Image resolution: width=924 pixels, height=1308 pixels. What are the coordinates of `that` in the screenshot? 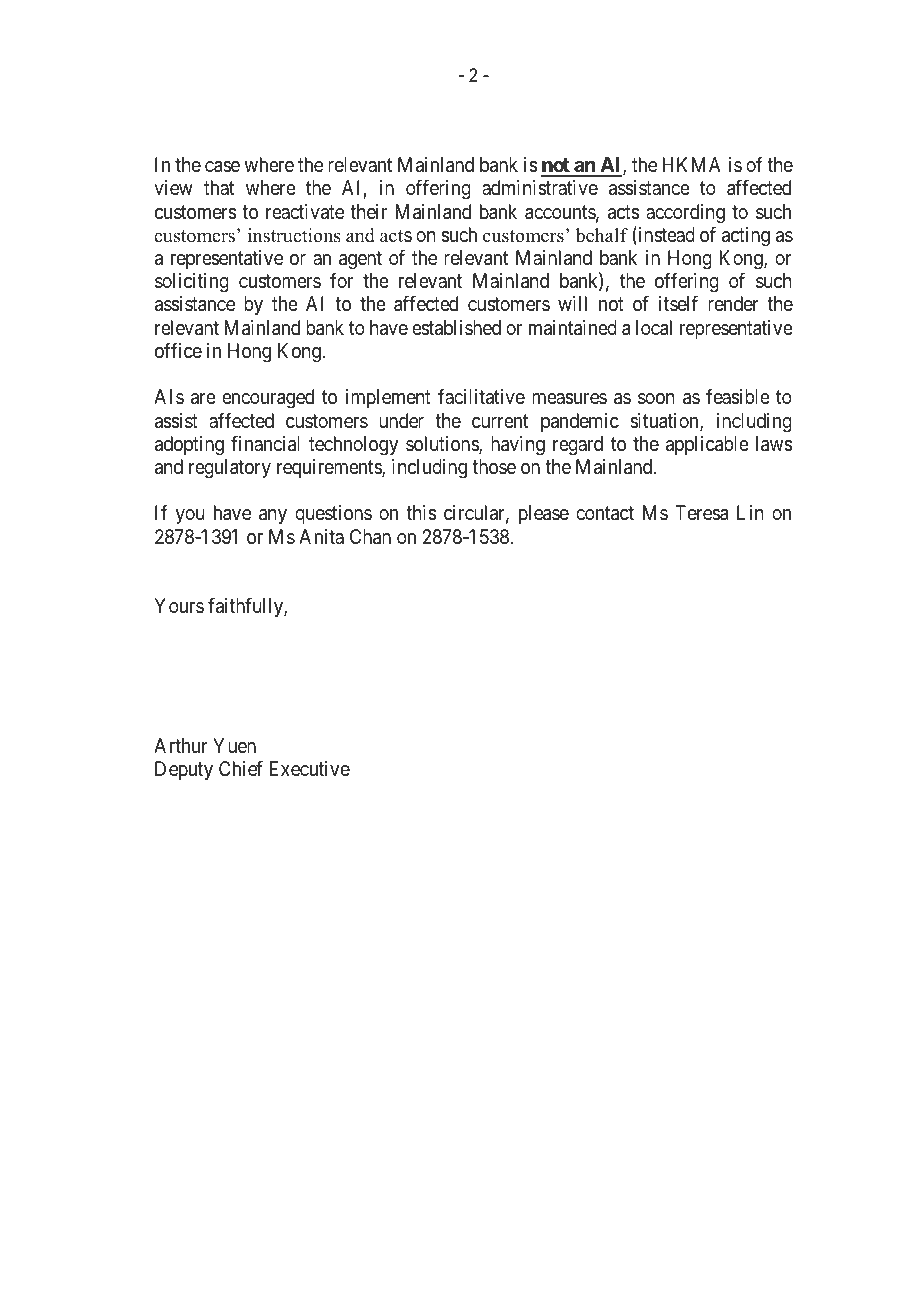 It's located at (219, 187).
